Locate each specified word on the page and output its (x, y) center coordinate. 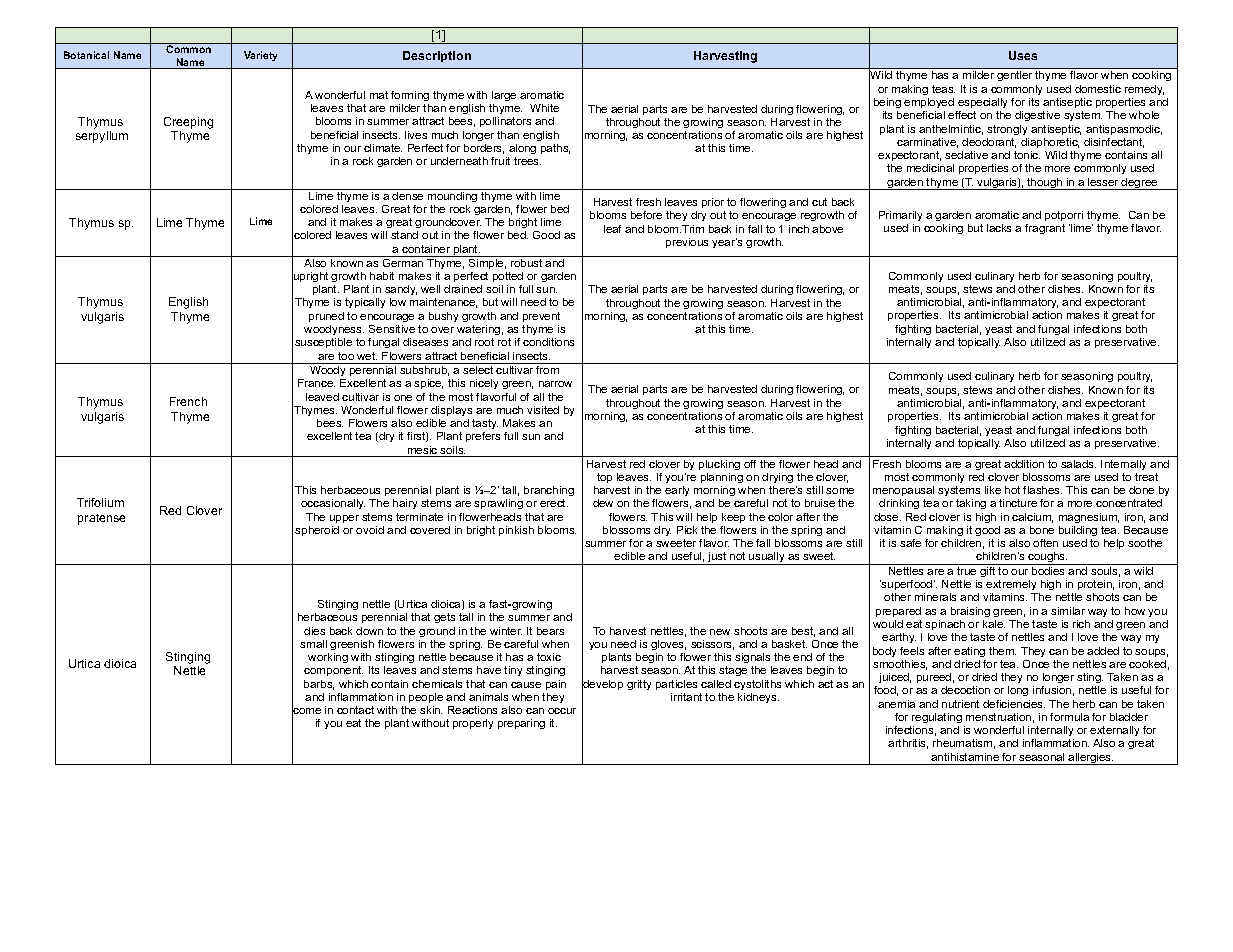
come (306, 711)
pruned (326, 317)
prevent (541, 317)
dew (603, 503)
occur (562, 711)
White (544, 108)
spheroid (317, 531)
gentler (1014, 76)
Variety (260, 56)
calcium (1032, 518)
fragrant (1045, 229)
